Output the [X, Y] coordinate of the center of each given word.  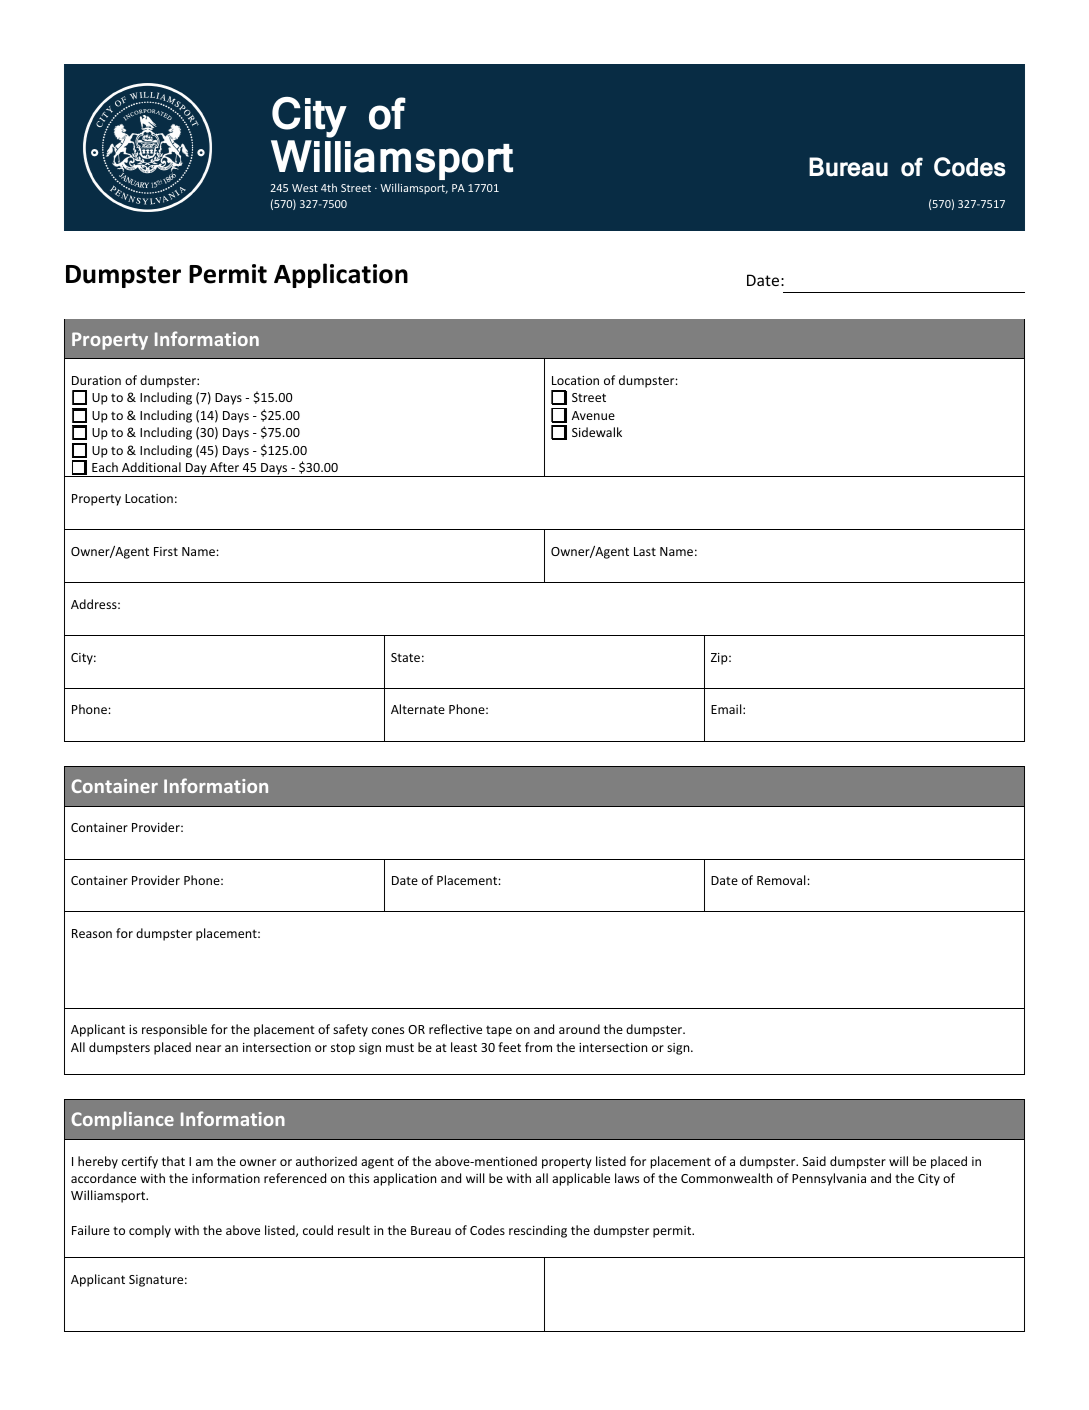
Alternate [418, 709]
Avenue [593, 415]
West [305, 188]
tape [499, 1031]
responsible [174, 1030]
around [579, 1029]
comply [150, 1231]
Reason [92, 933]
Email [727, 709]
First [166, 551]
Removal [781, 880]
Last [645, 551]
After [224, 467]
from [538, 1047]
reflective [455, 1029]
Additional [151, 467]
